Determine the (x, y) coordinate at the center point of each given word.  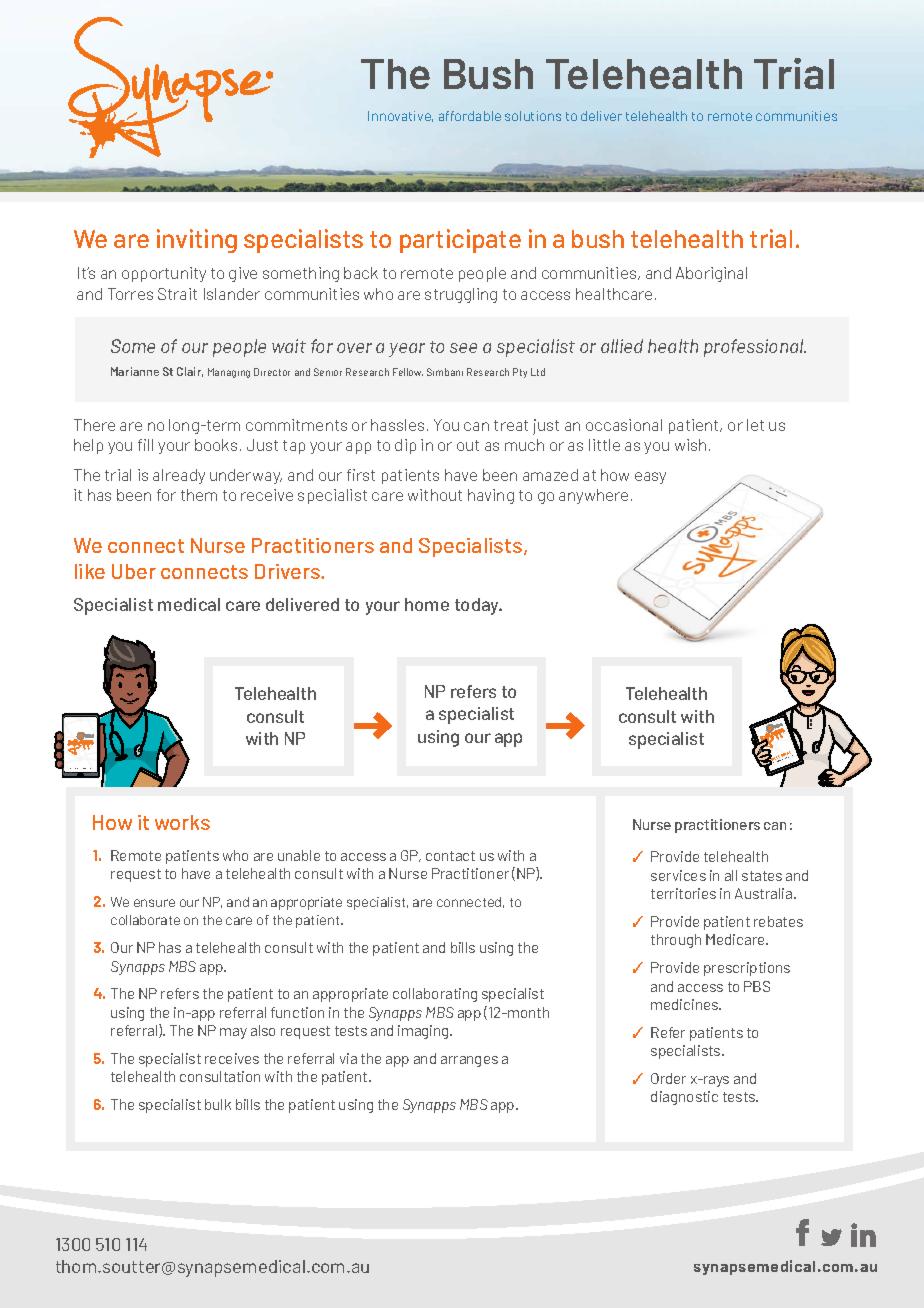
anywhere (593, 496)
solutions (533, 116)
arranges (469, 1061)
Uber (134, 571)
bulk (218, 1104)
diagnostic (684, 1098)
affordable (470, 116)
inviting (197, 241)
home (427, 604)
